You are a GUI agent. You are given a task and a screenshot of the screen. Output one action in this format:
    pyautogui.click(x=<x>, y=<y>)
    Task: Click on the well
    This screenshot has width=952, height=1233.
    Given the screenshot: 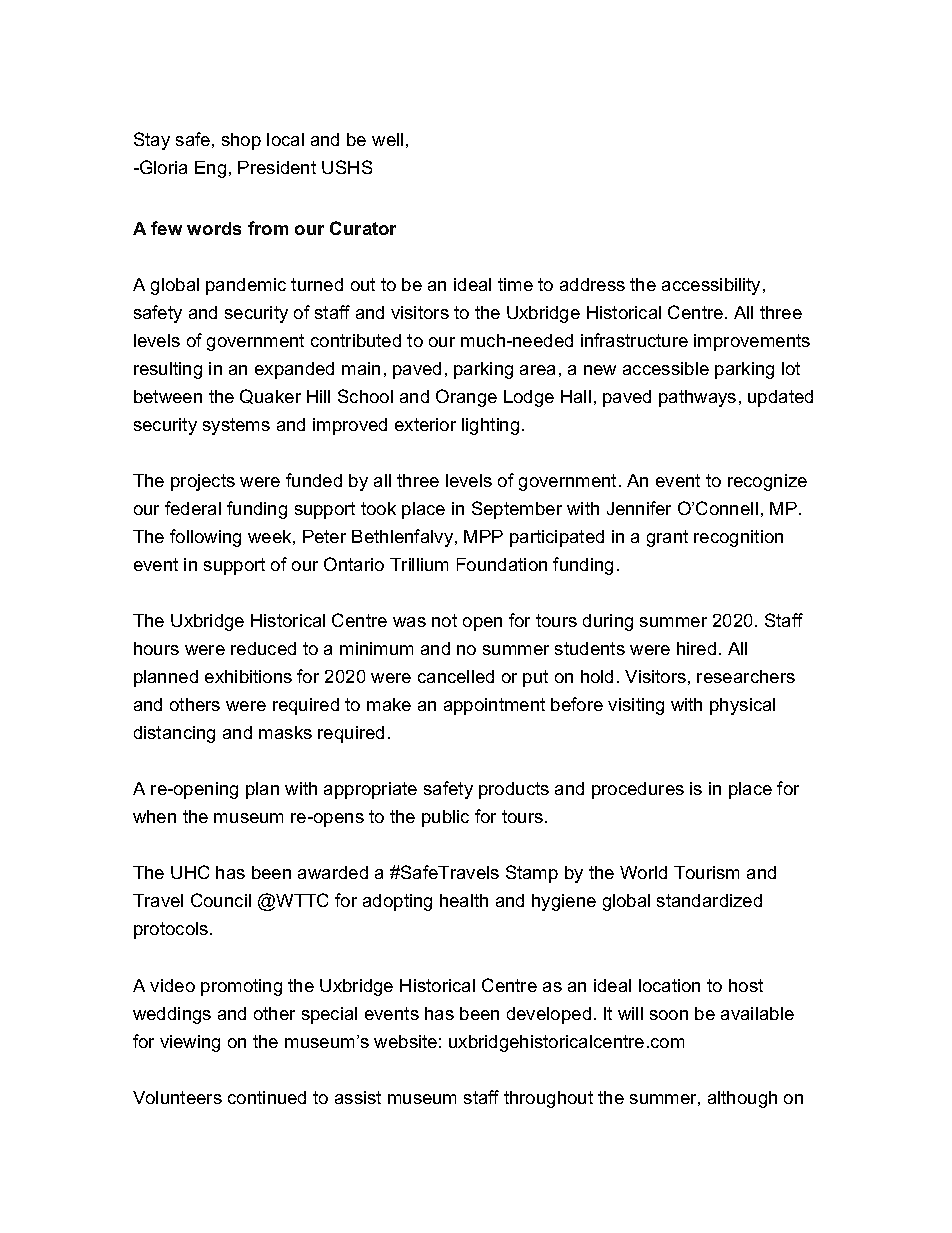 What is the action you would take?
    pyautogui.click(x=387, y=139)
